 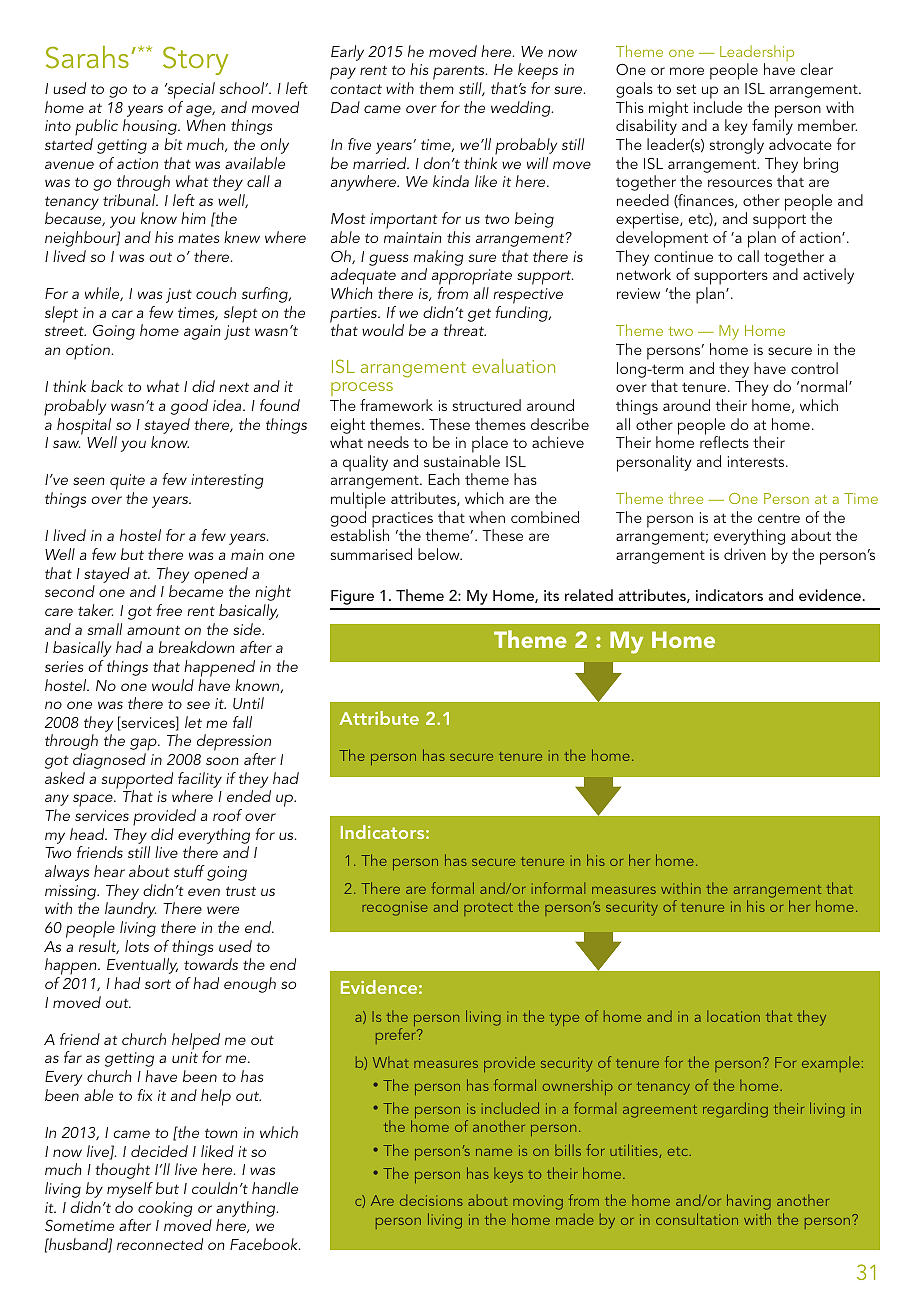 I want to click on amount, so click(x=153, y=630).
